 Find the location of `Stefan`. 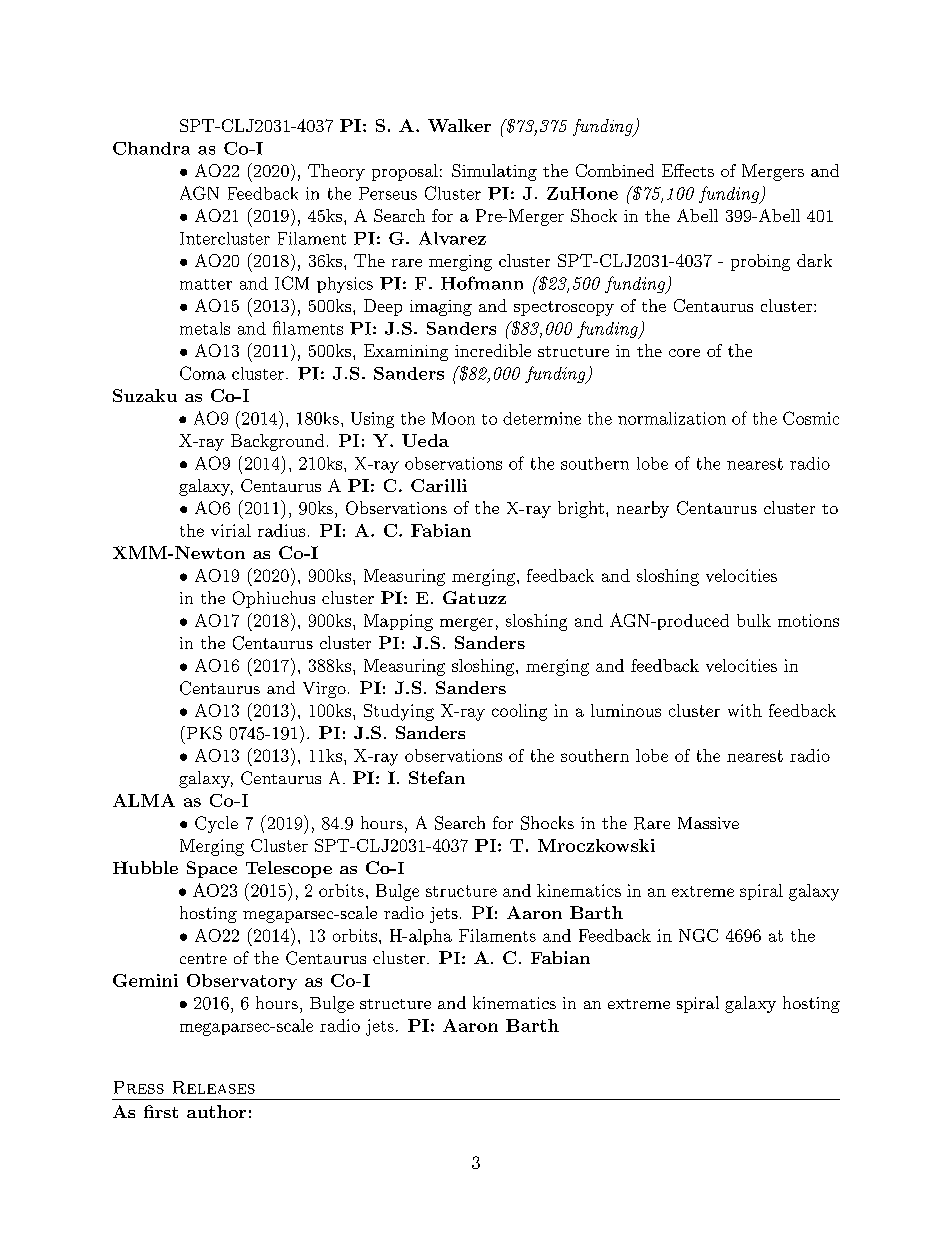

Stefan is located at coordinates (437, 777).
